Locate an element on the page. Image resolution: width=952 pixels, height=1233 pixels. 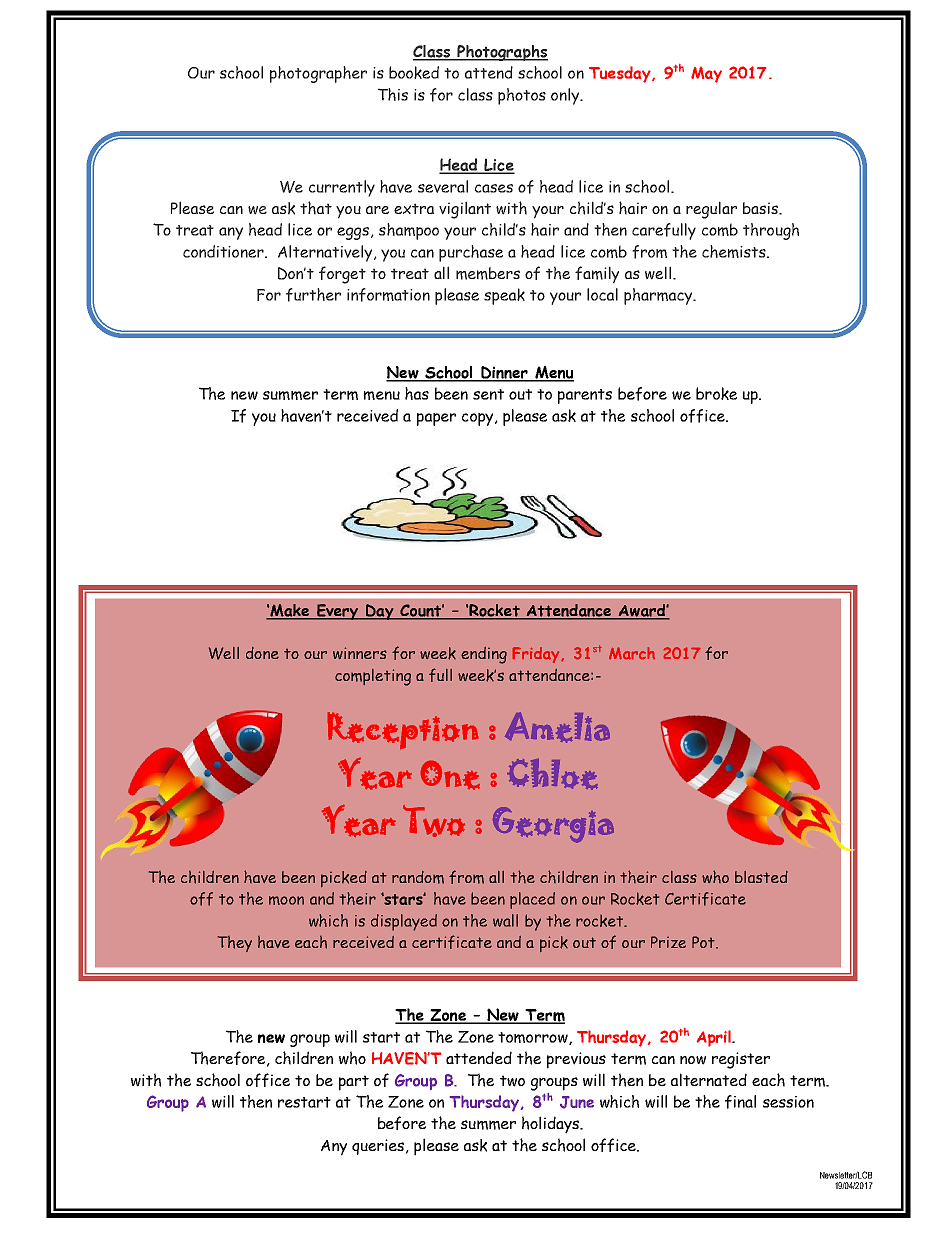
holidays is located at coordinates (551, 1125).
